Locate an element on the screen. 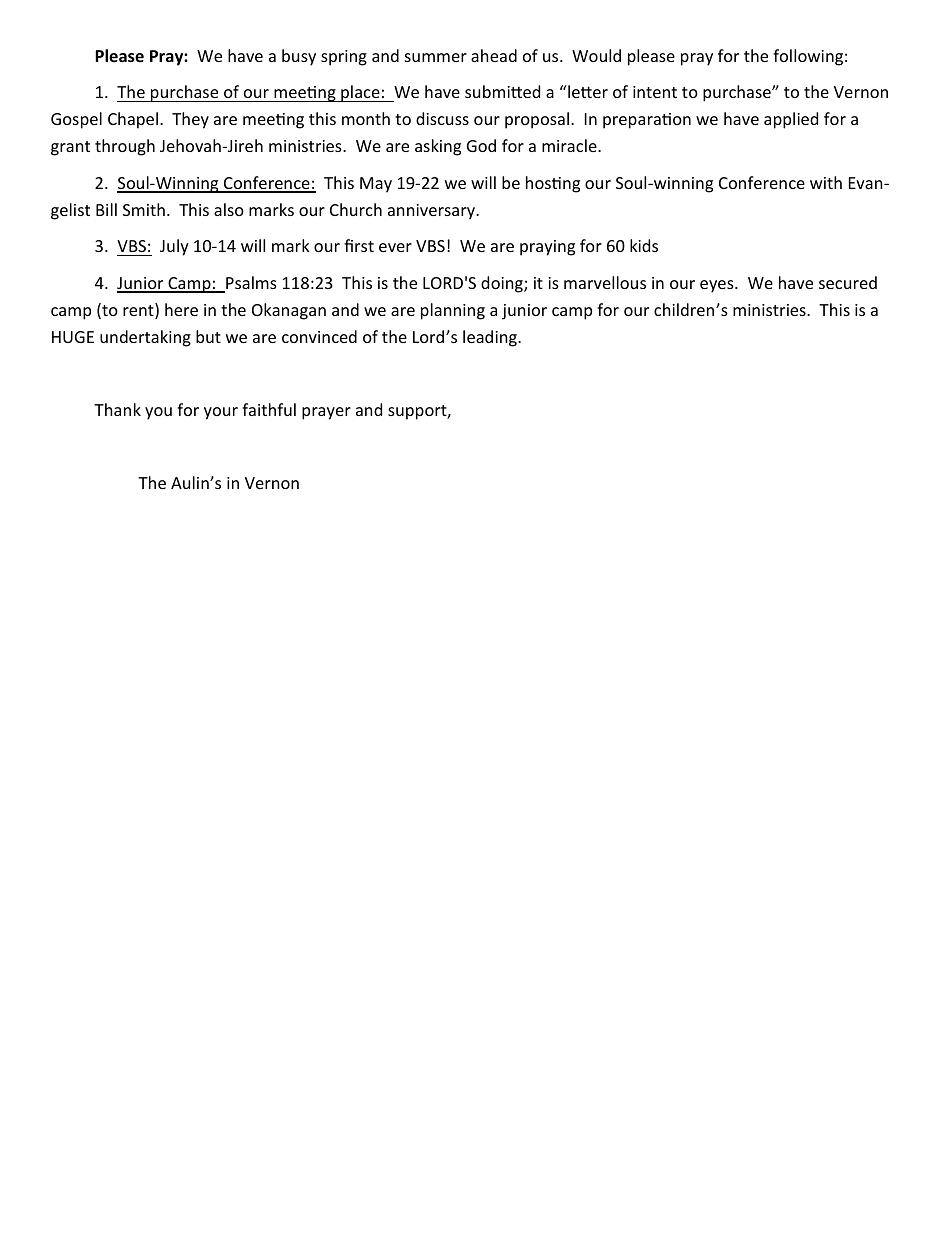  July is located at coordinates (174, 247).
